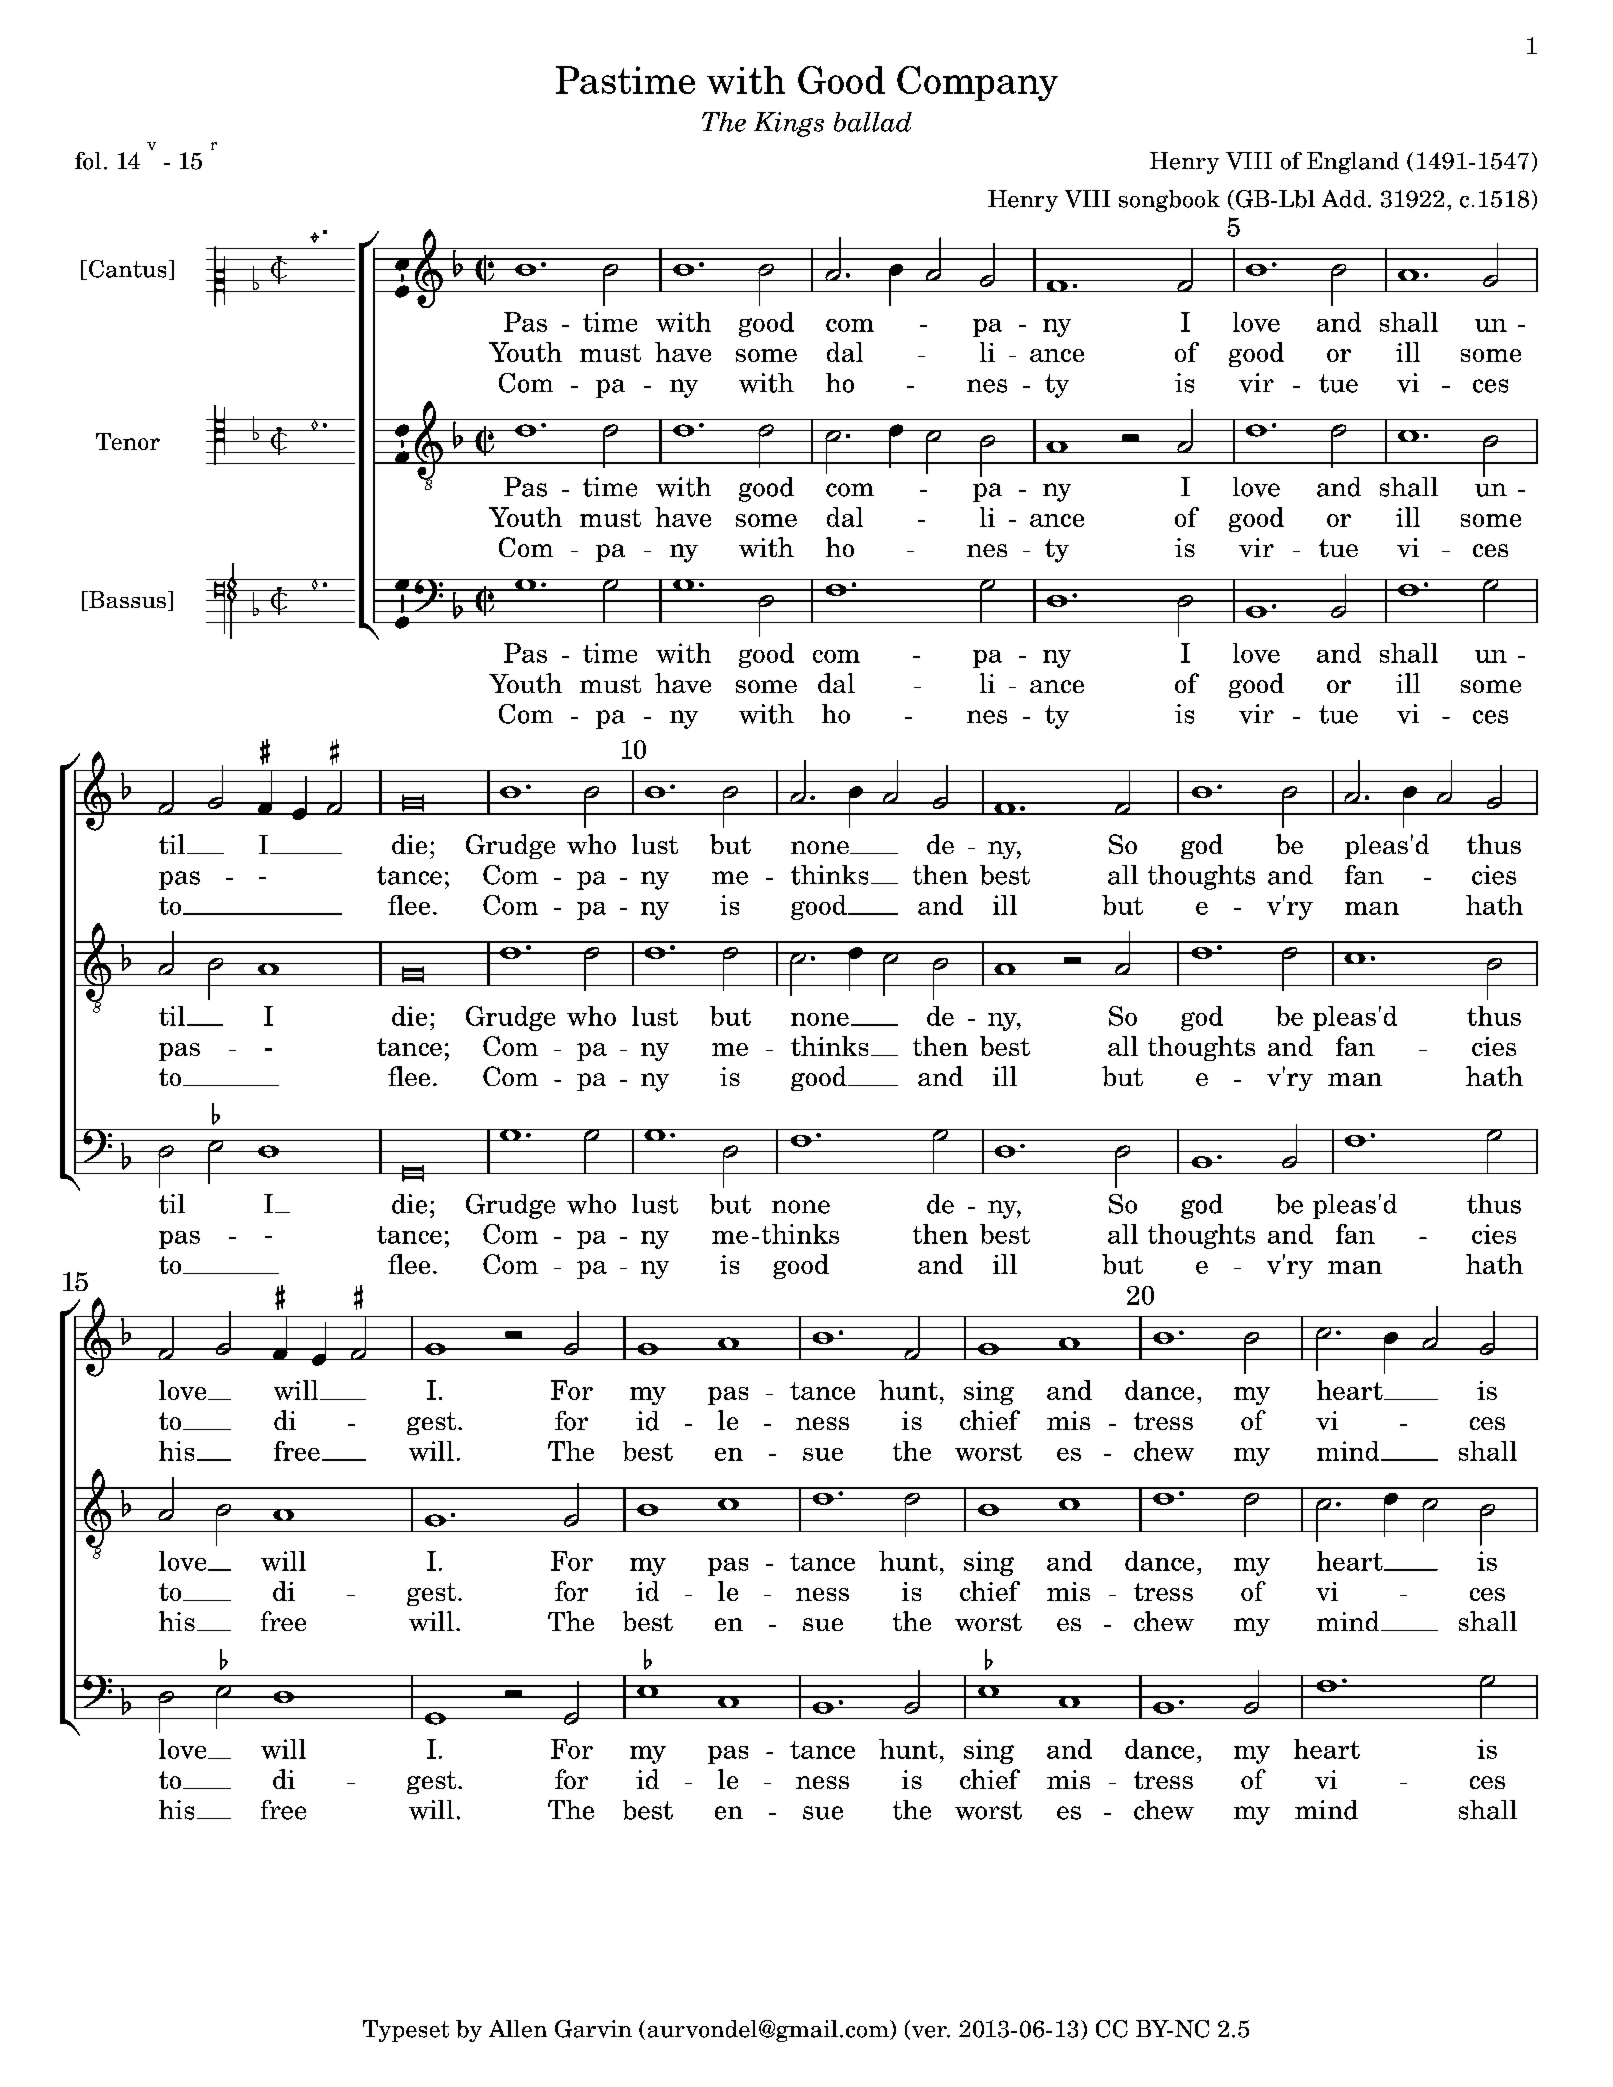 The height and width of the screenshot is (2087, 1613). What do you see at coordinates (789, 124) in the screenshot?
I see `Kings` at bounding box center [789, 124].
